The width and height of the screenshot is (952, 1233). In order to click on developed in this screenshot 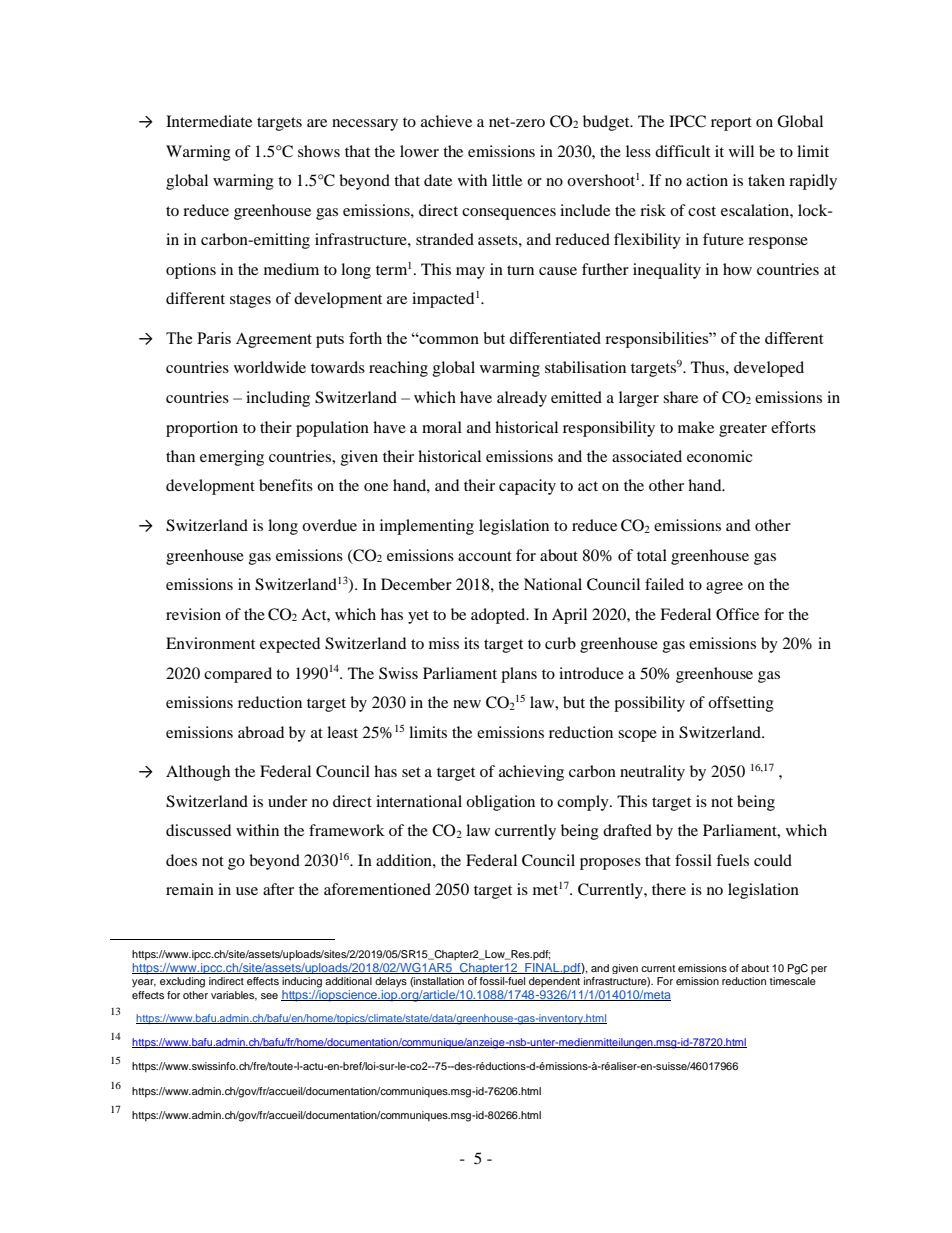, I will do `click(769, 369)`.
